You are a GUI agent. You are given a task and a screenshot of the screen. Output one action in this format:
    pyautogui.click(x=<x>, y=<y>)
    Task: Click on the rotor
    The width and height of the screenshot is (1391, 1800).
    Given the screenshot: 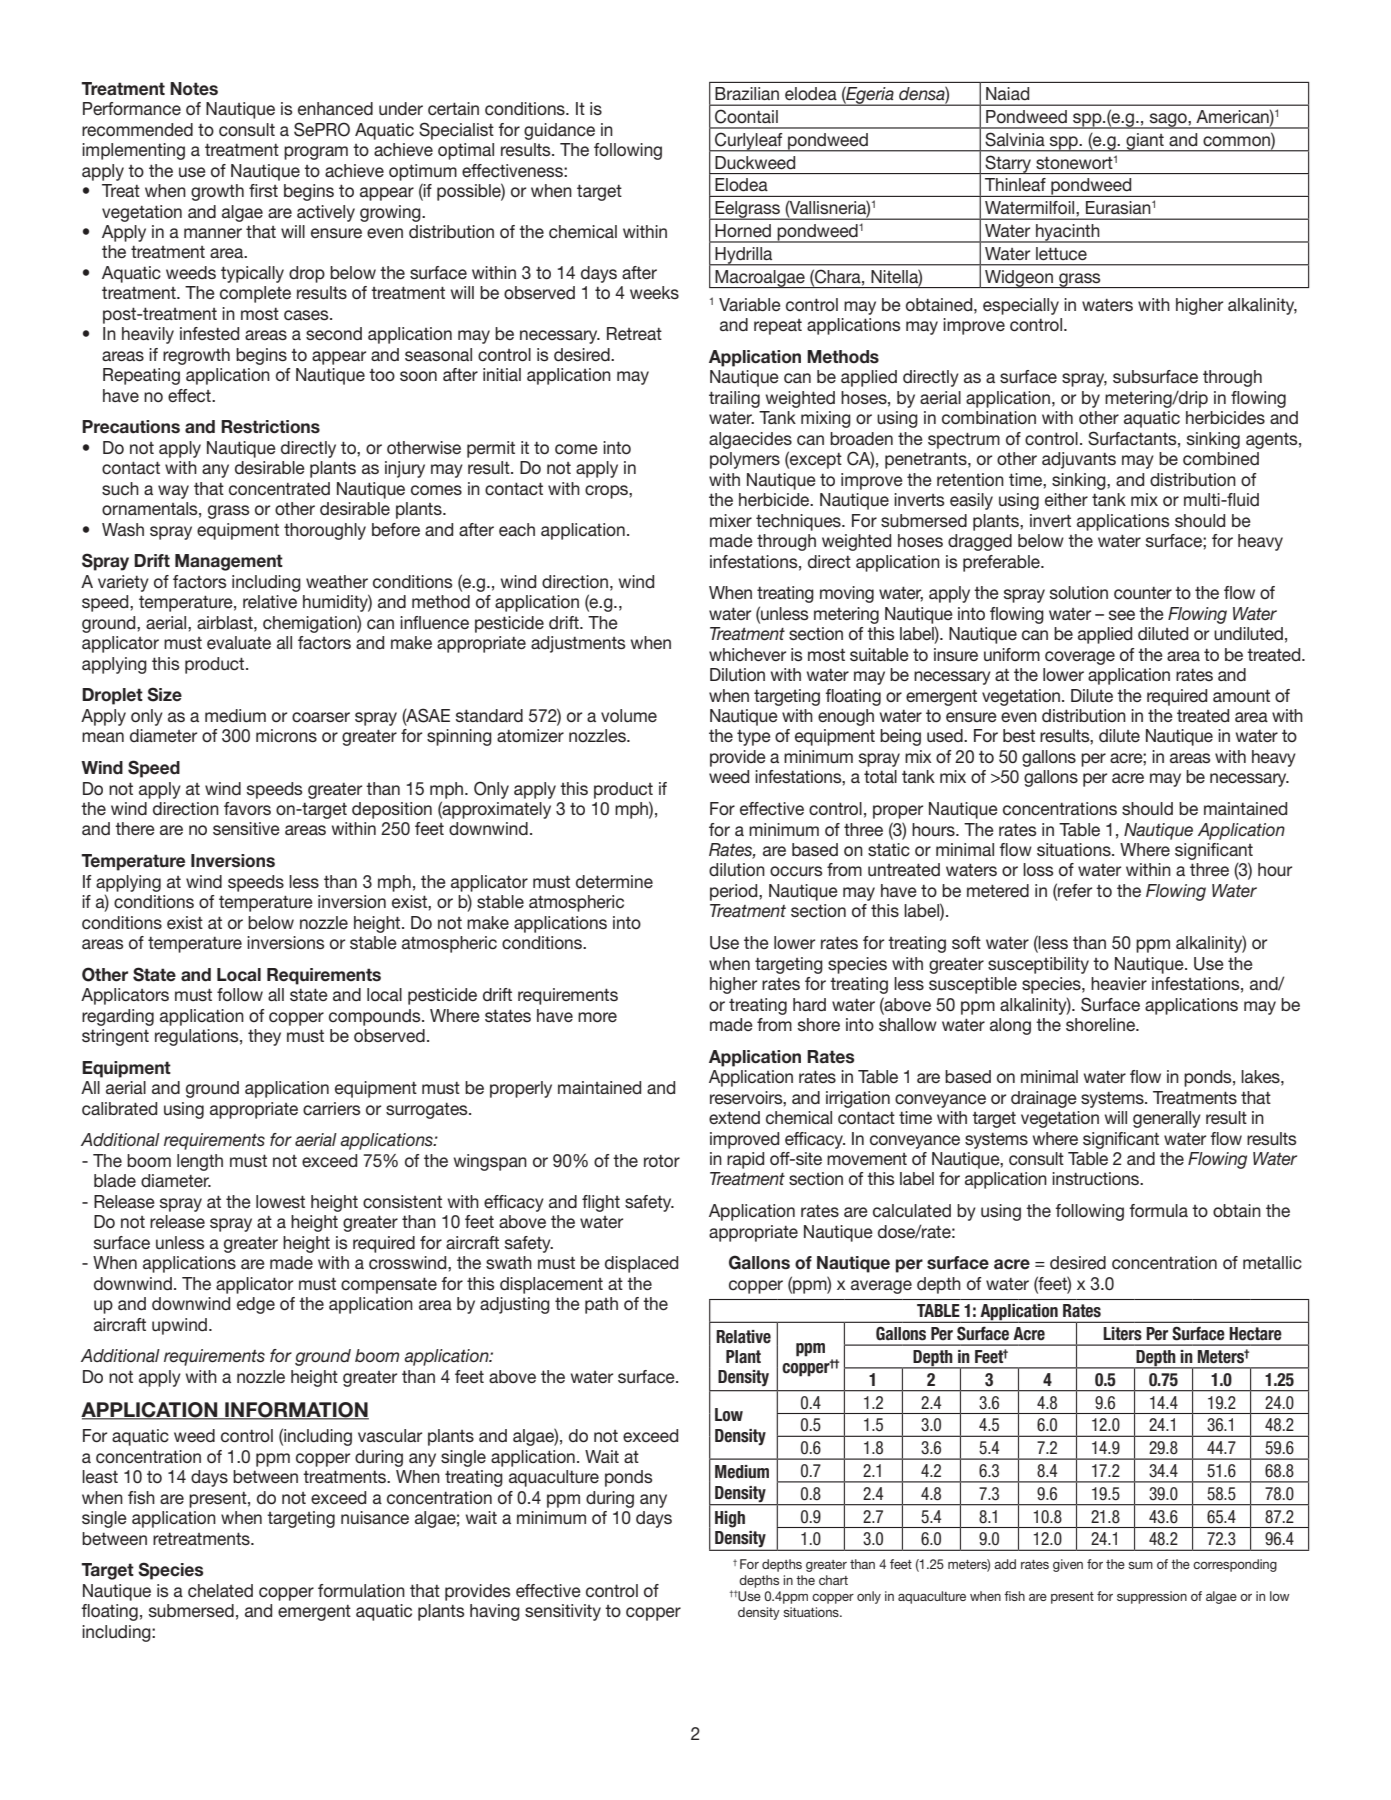 What is the action you would take?
    pyautogui.click(x=662, y=1160)
